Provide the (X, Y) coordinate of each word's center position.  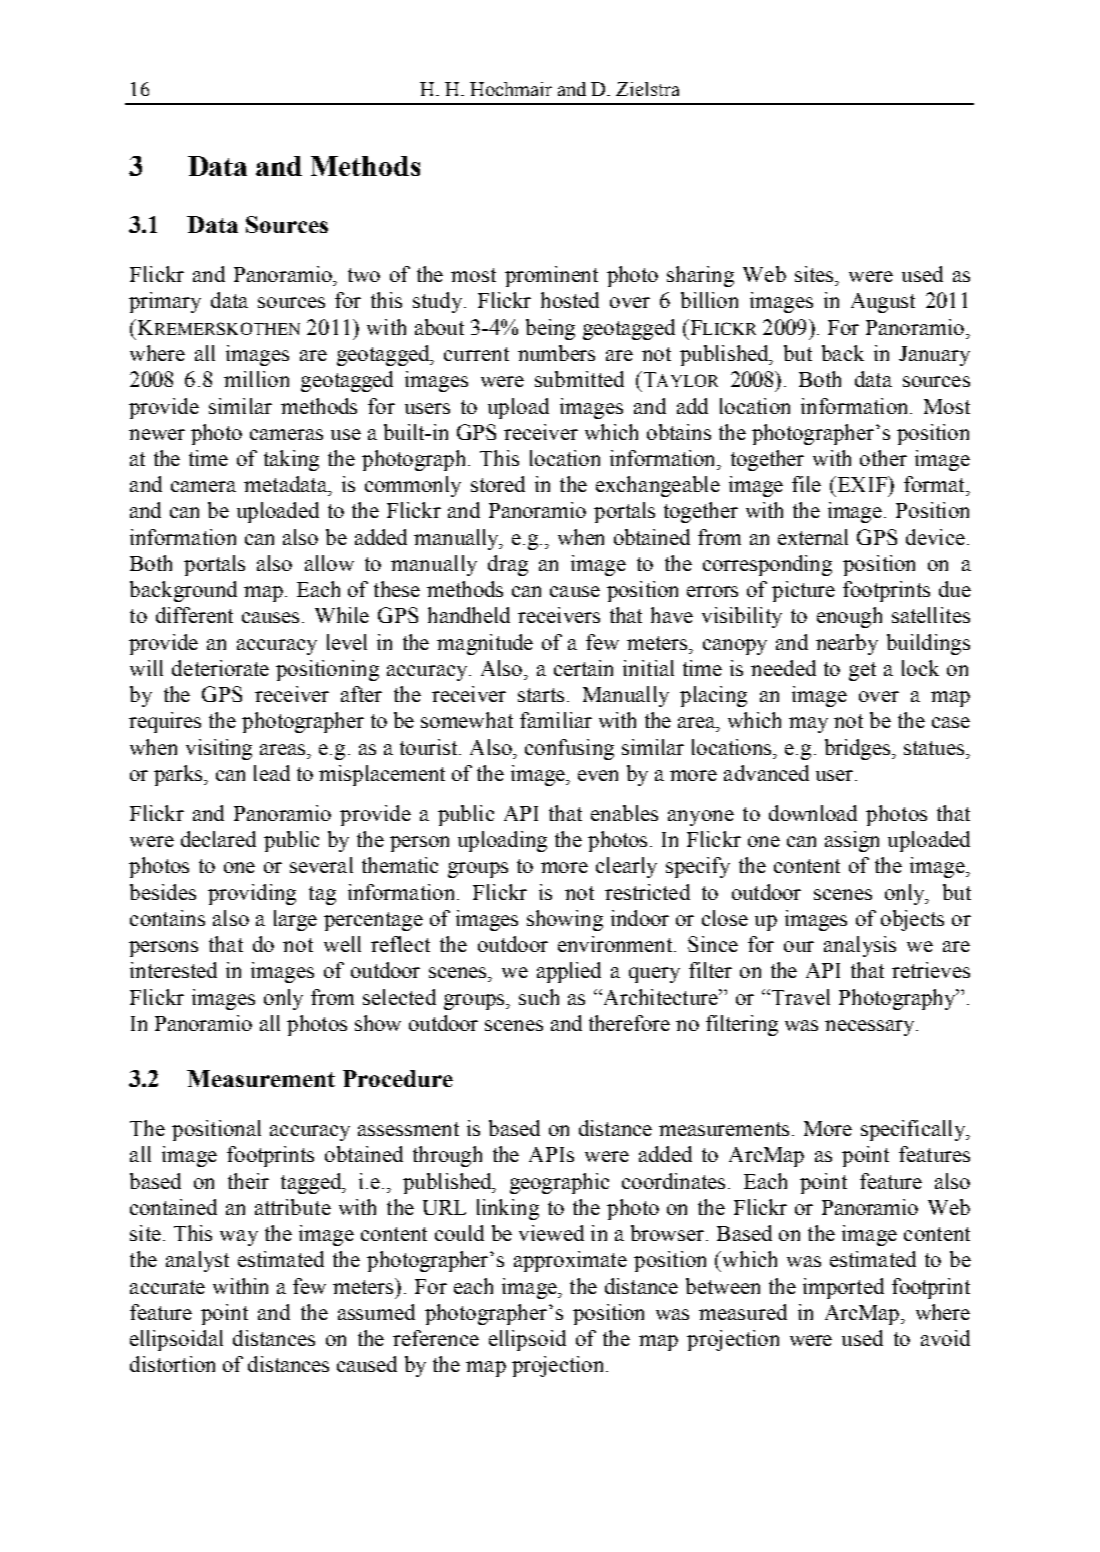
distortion (172, 1364)
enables (624, 813)
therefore (629, 1023)
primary (165, 302)
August (883, 303)
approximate (570, 1261)
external (813, 537)
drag (508, 565)
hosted (570, 300)
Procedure (398, 1078)
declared (218, 839)
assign (852, 841)
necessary (869, 1028)
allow (329, 563)
